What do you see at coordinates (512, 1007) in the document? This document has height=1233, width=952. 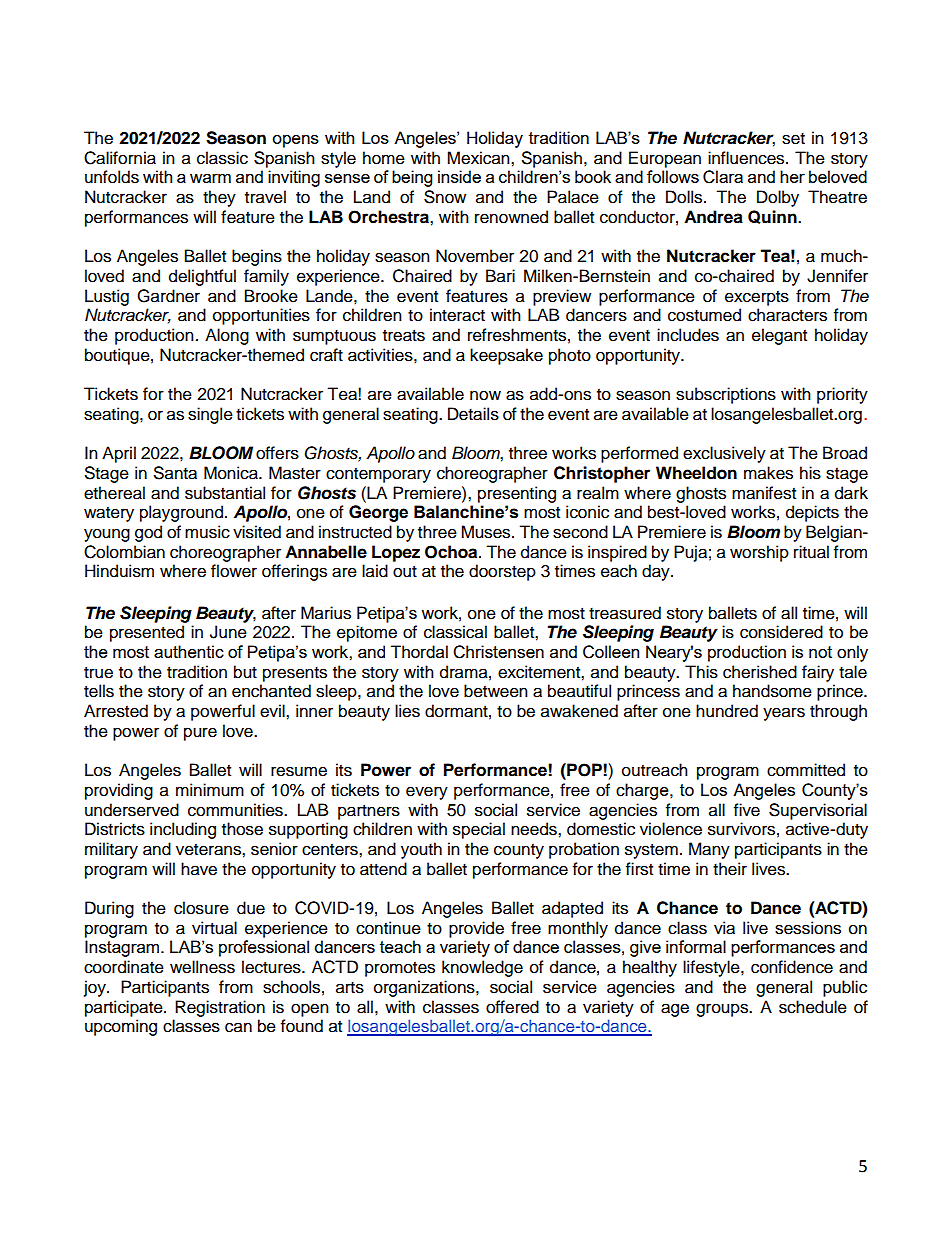 I see `offered` at bounding box center [512, 1007].
